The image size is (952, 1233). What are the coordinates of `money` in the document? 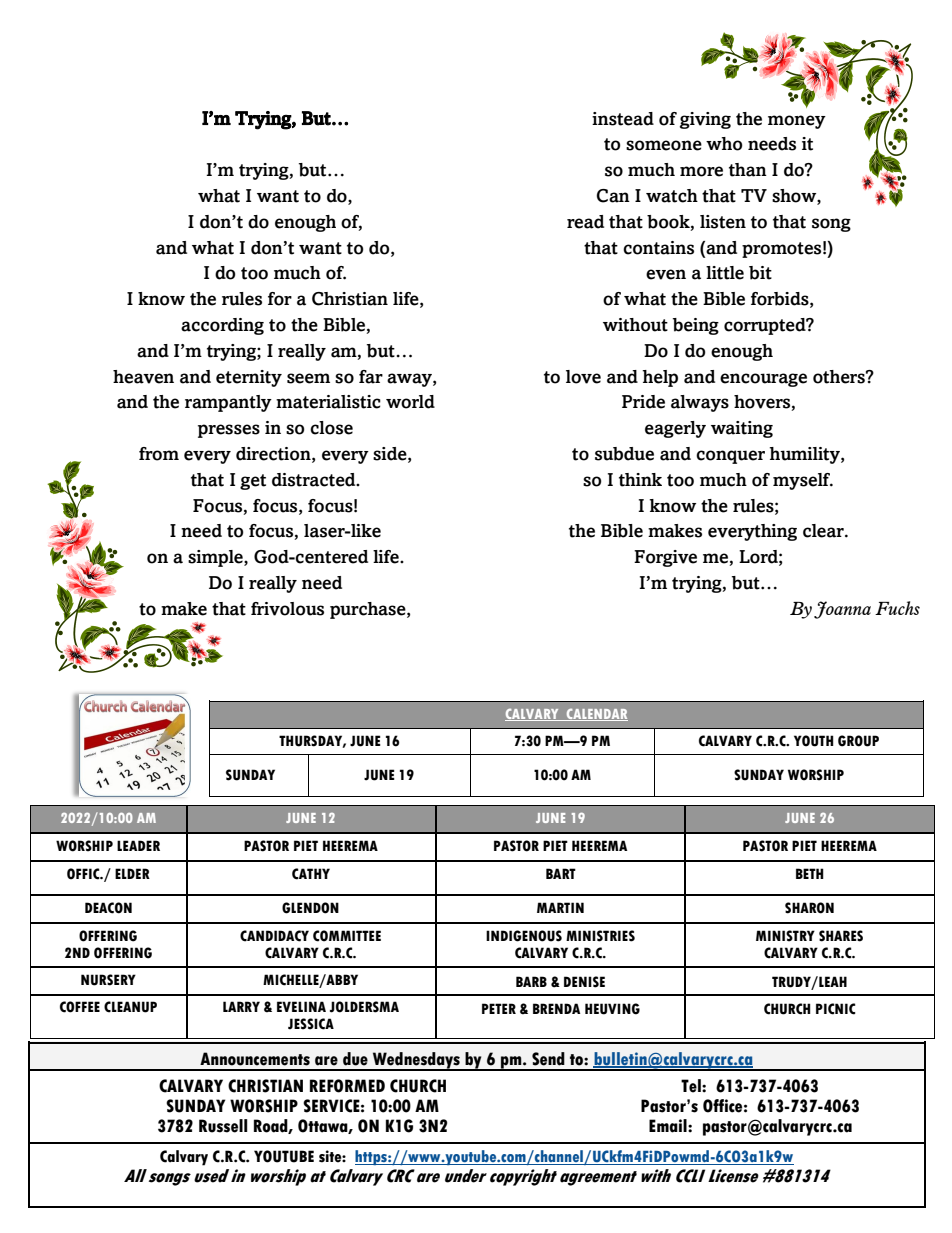 It's located at (797, 122).
